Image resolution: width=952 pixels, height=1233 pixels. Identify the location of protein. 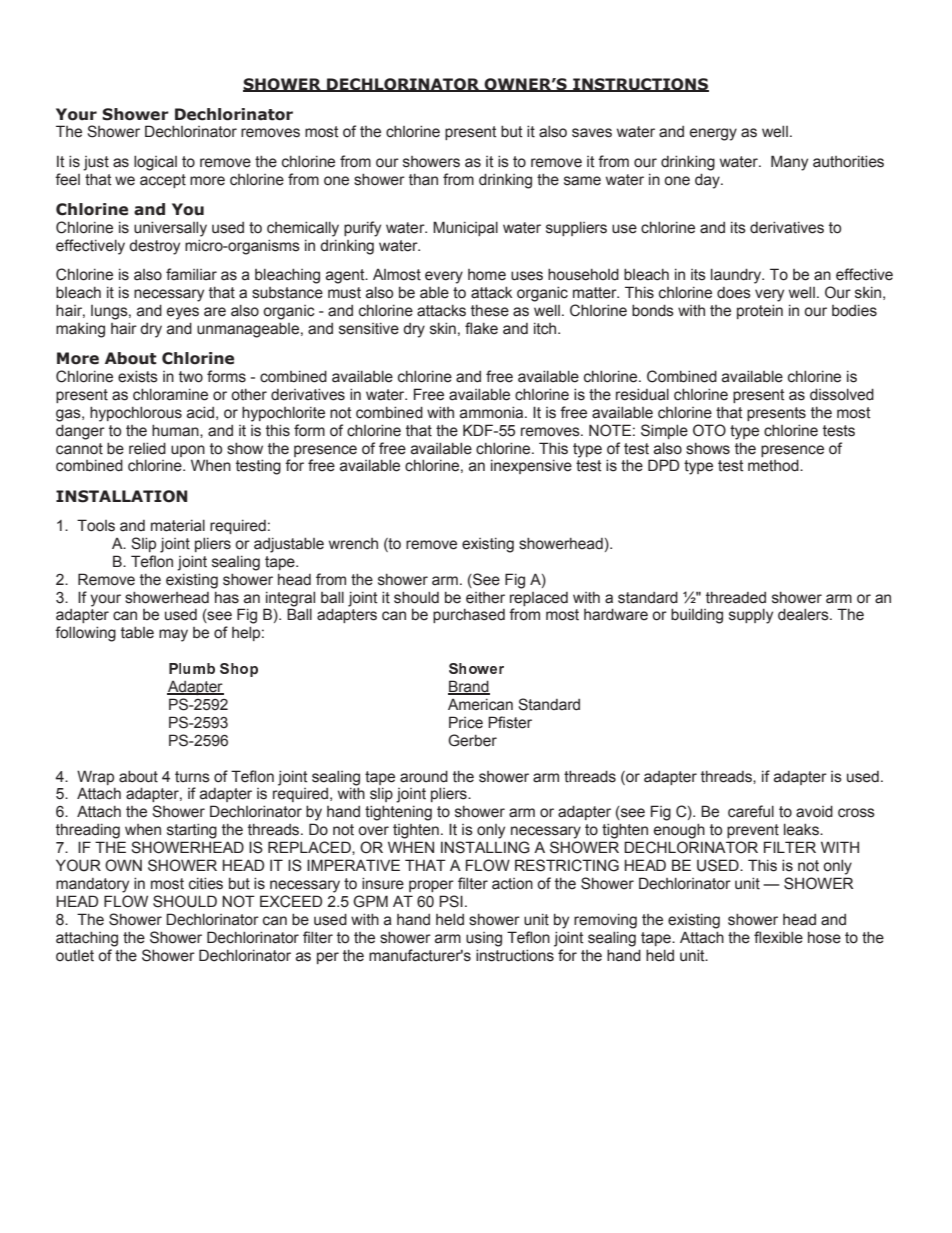
(760, 311).
